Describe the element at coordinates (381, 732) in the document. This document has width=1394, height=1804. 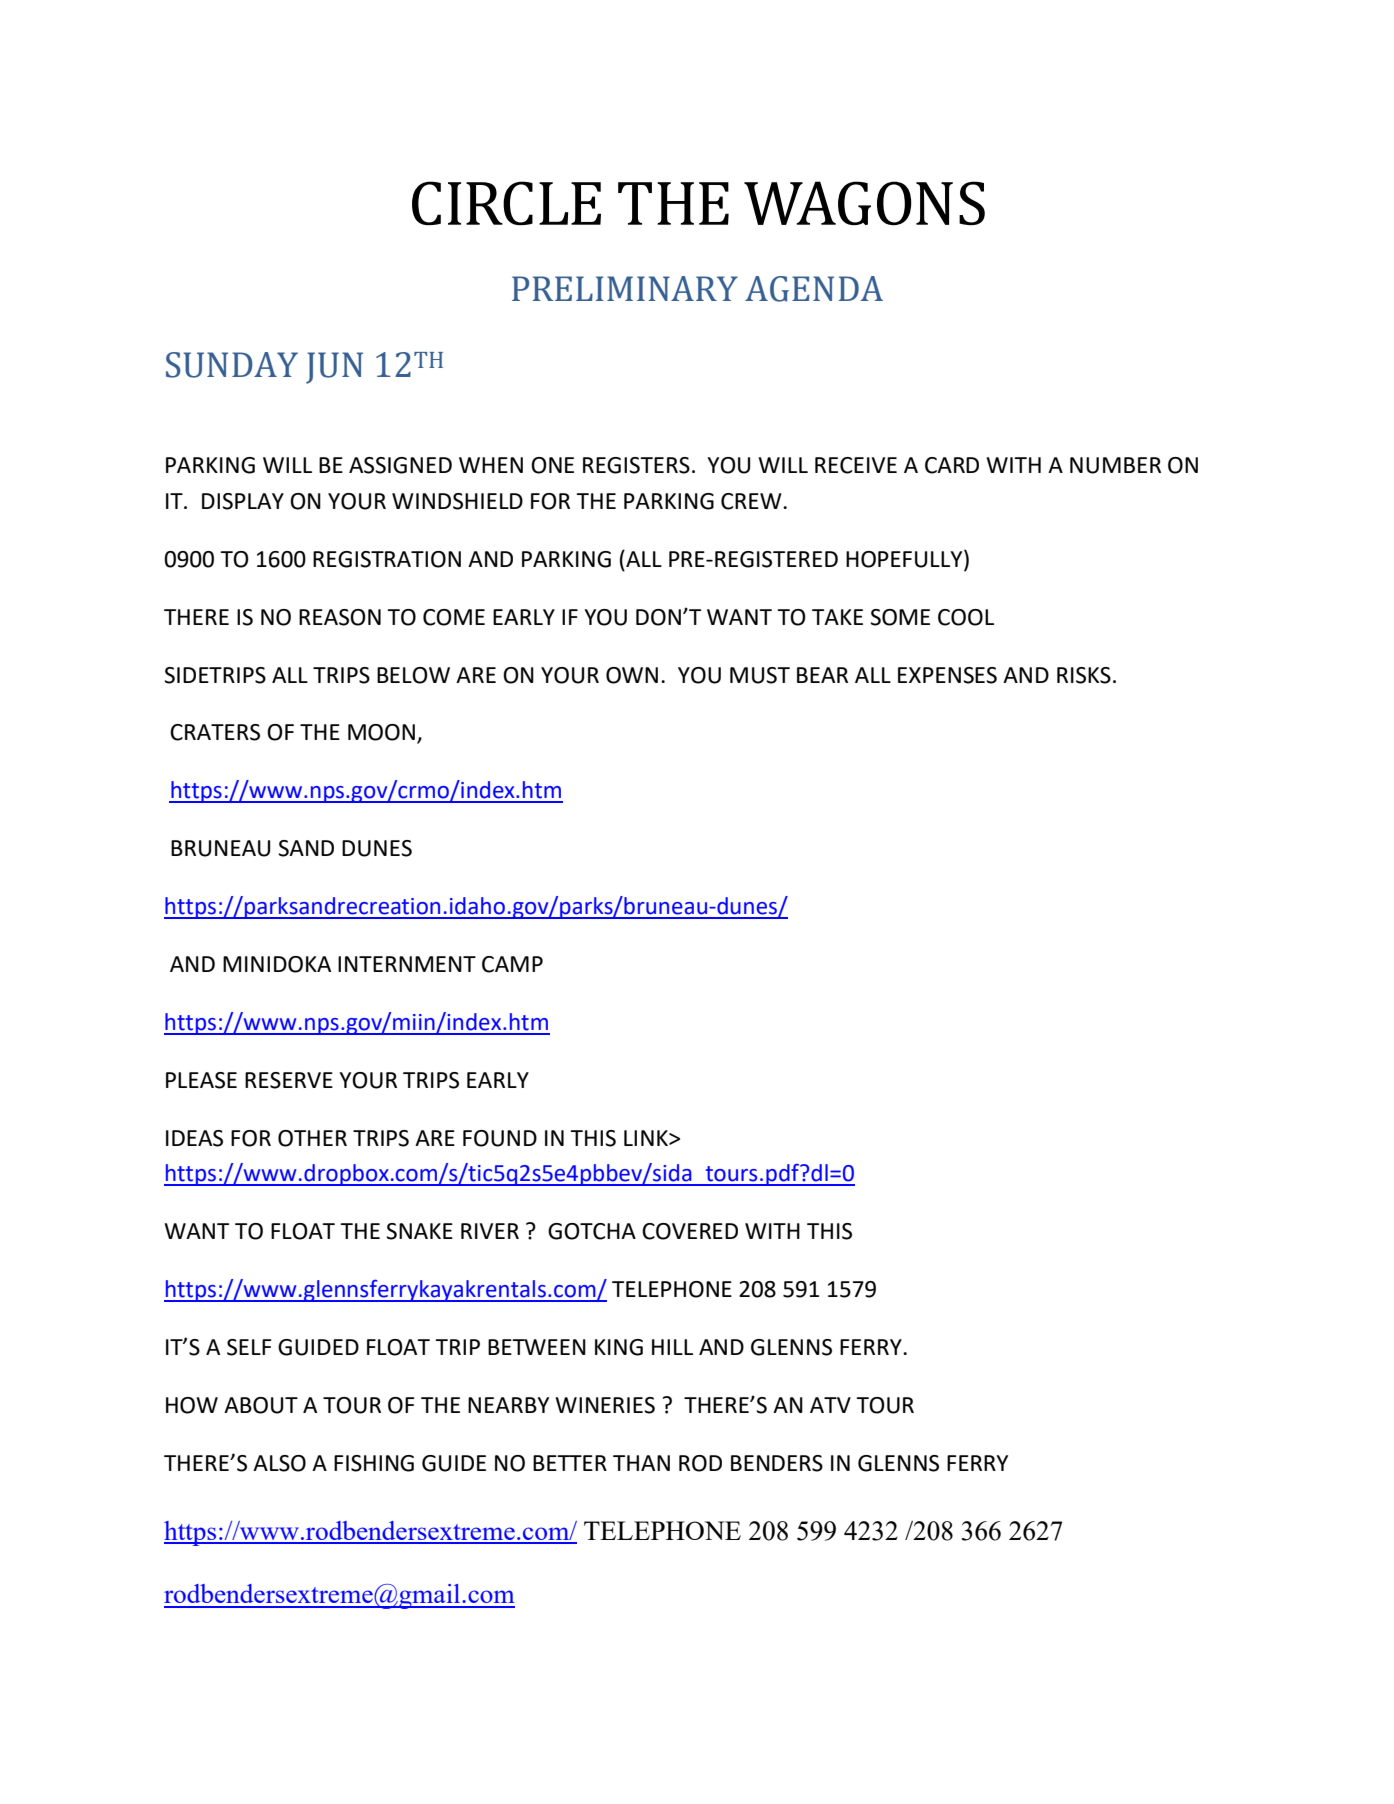
I see `MOON` at that location.
